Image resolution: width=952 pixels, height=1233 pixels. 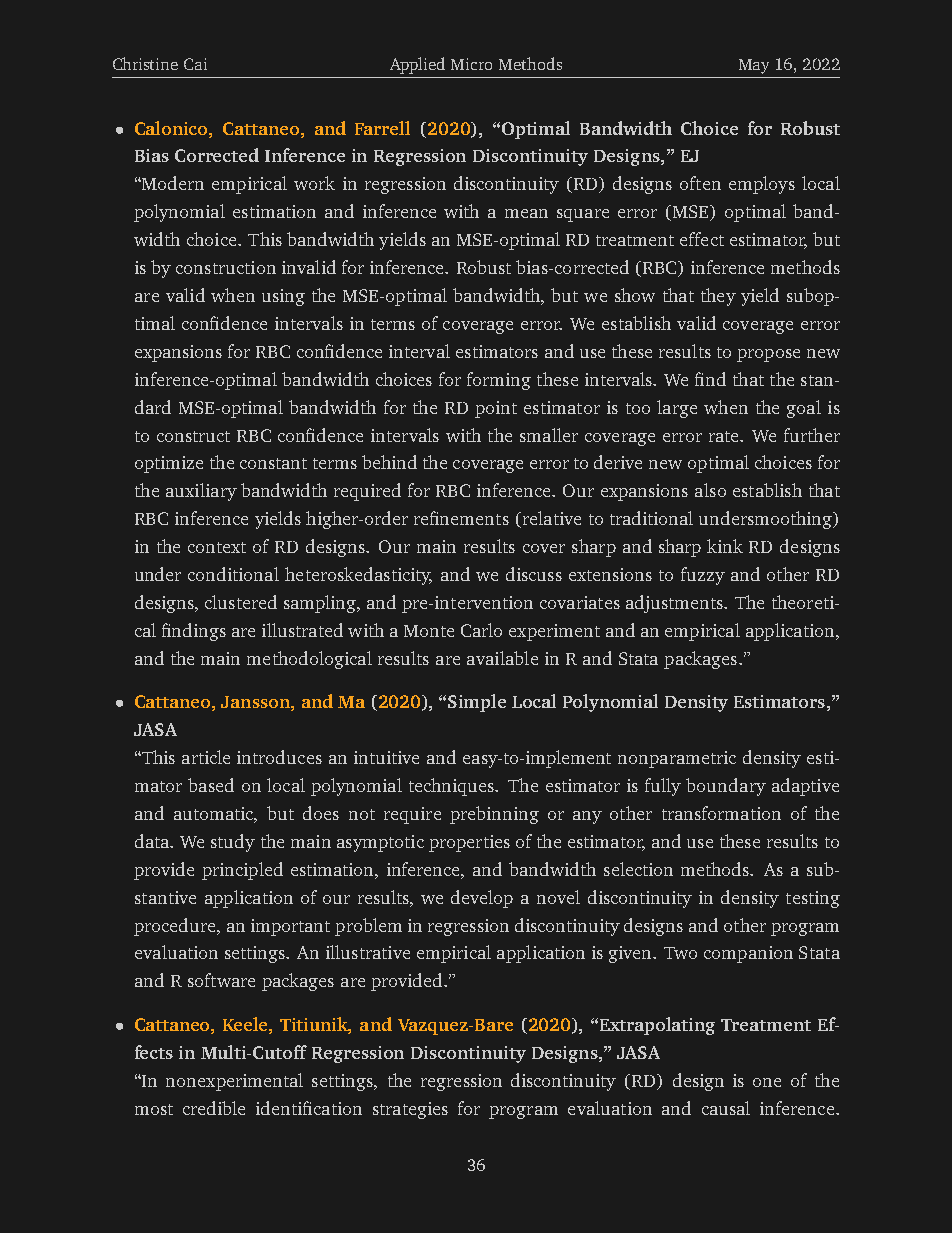 What do you see at coordinates (768, 355) in the screenshot?
I see `propose` at bounding box center [768, 355].
